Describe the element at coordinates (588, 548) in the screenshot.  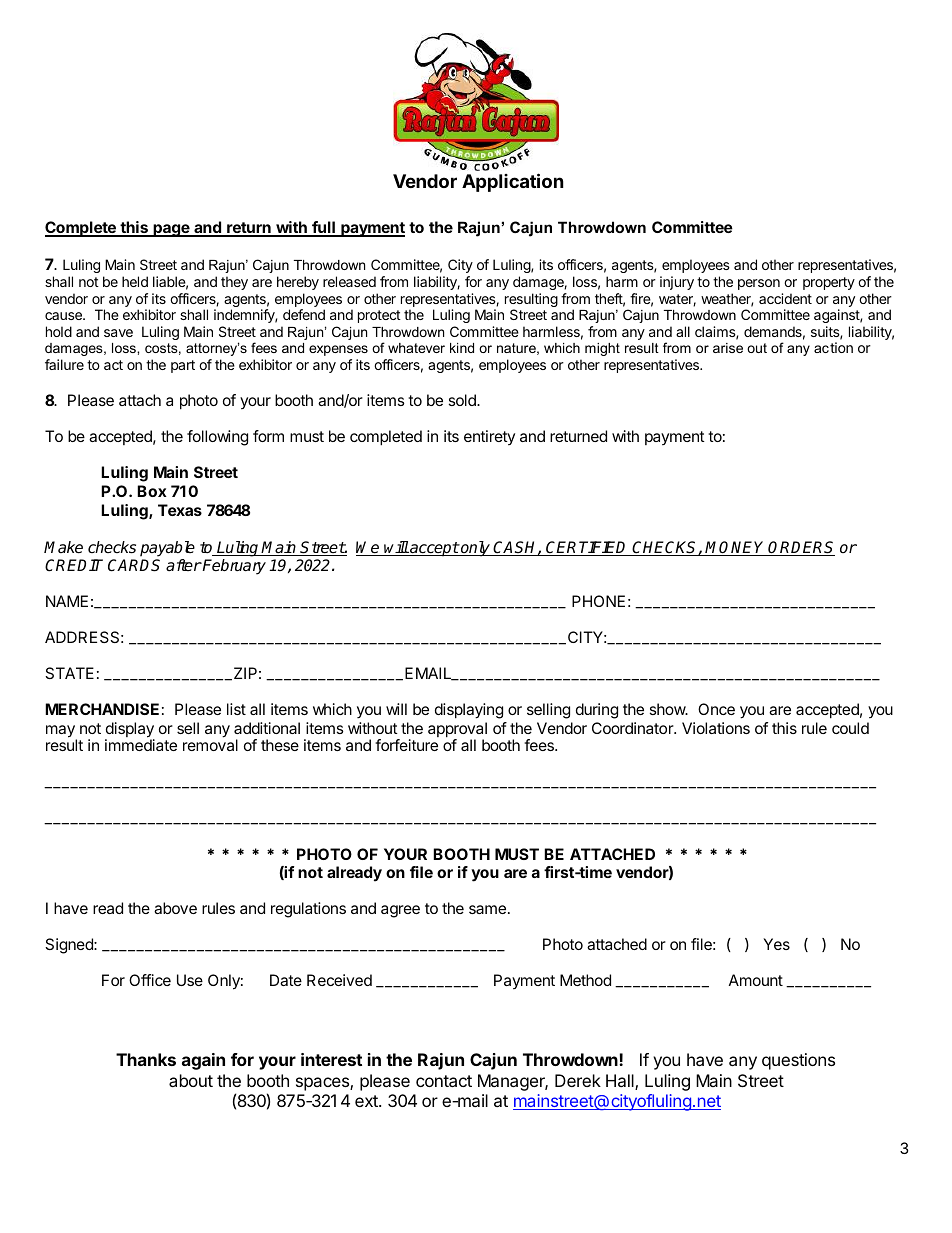
I see `CERTIFIED` at that location.
